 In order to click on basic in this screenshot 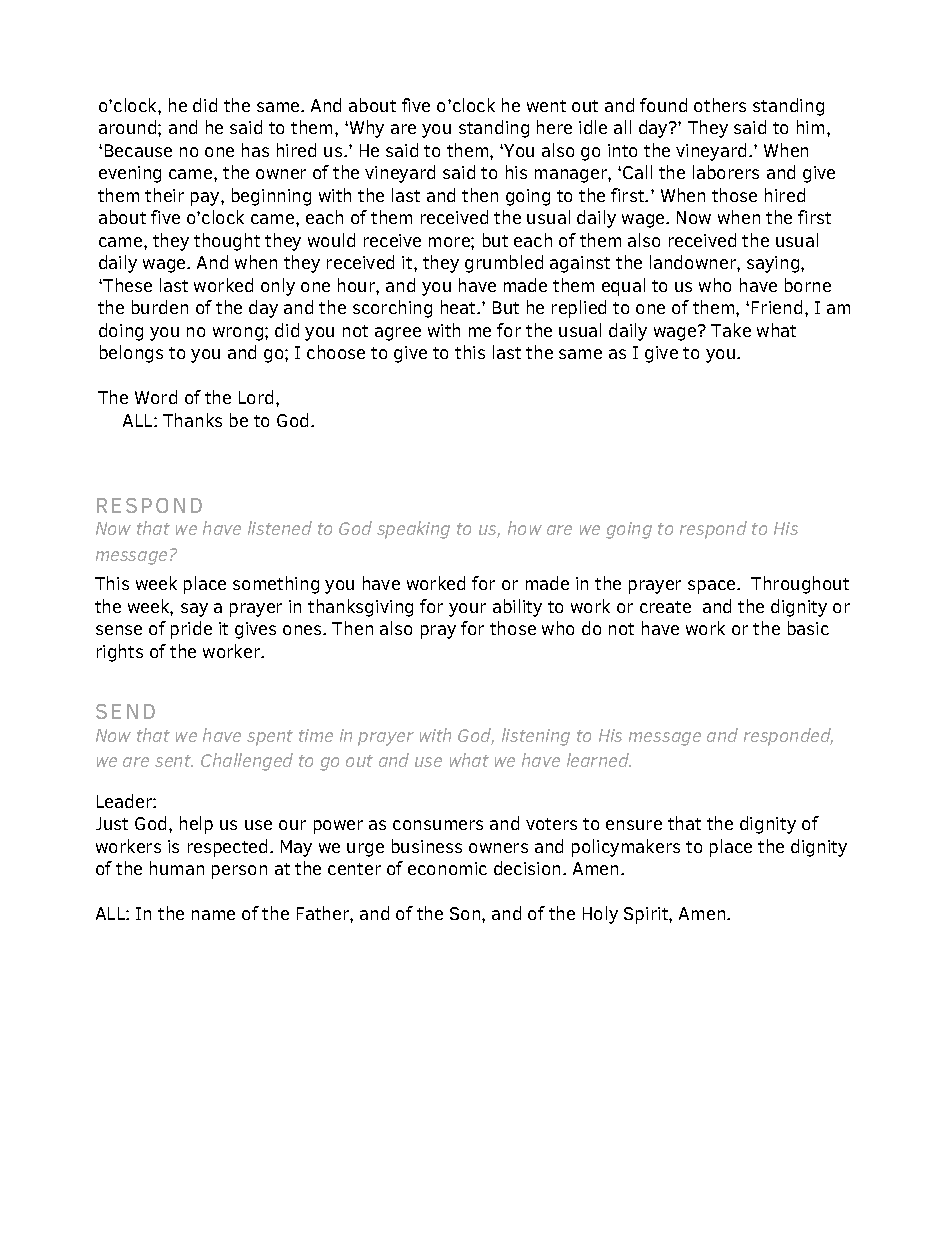, I will do `click(808, 628)`.
